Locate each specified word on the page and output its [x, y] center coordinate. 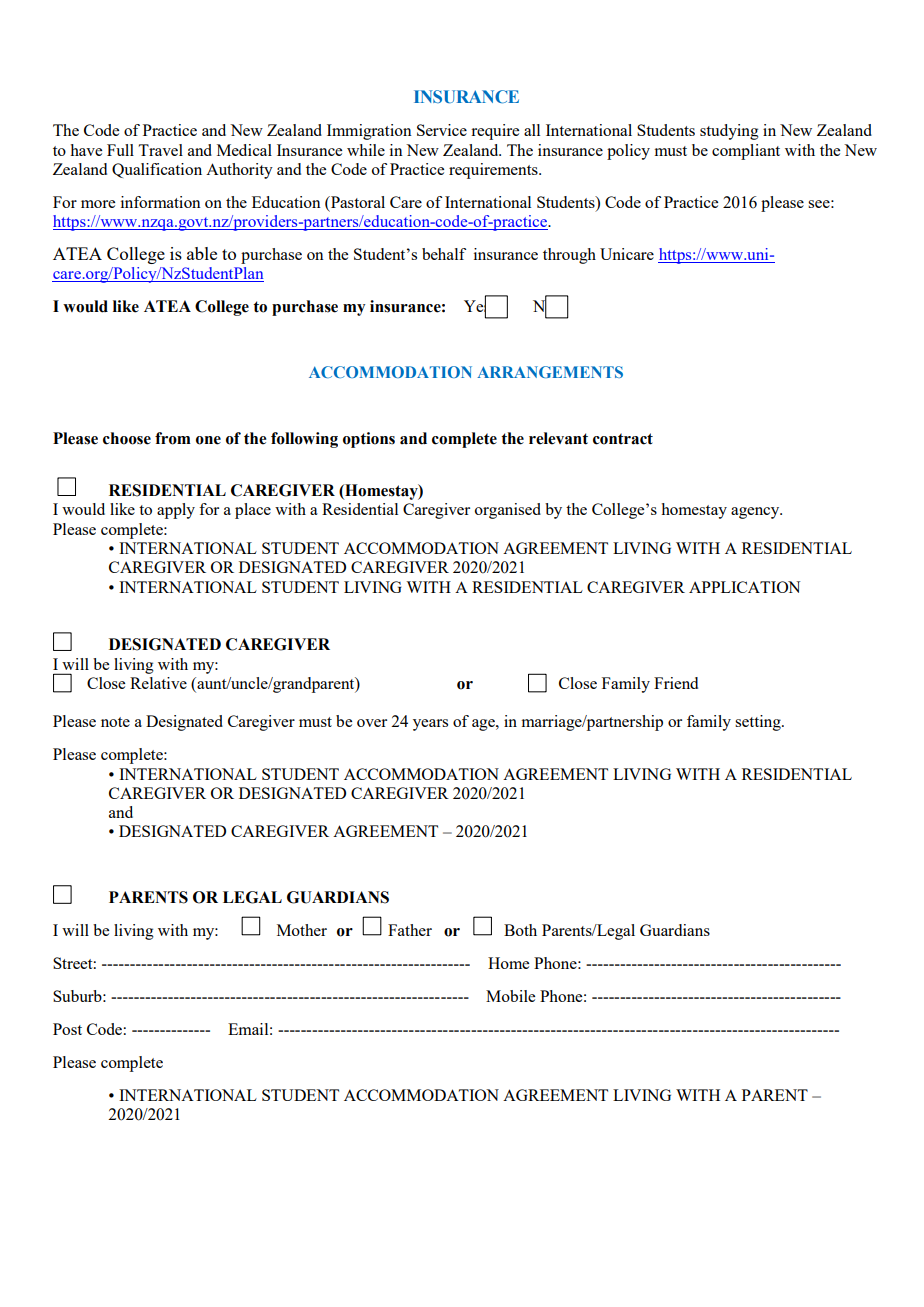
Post [67, 1029]
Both [520, 930]
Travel [160, 150]
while [366, 150]
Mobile [510, 996]
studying [729, 132]
